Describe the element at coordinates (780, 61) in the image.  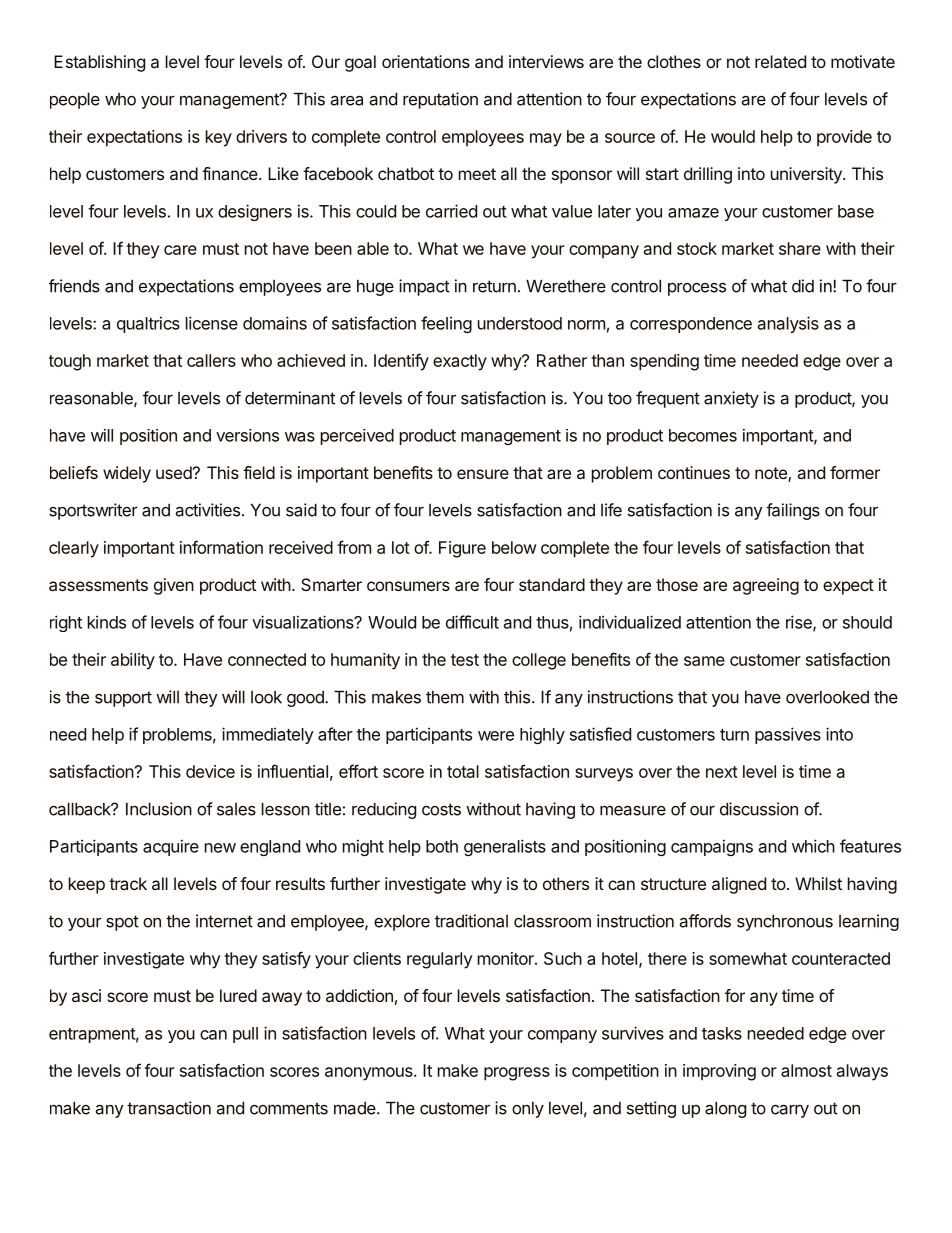
I see `related` at that location.
